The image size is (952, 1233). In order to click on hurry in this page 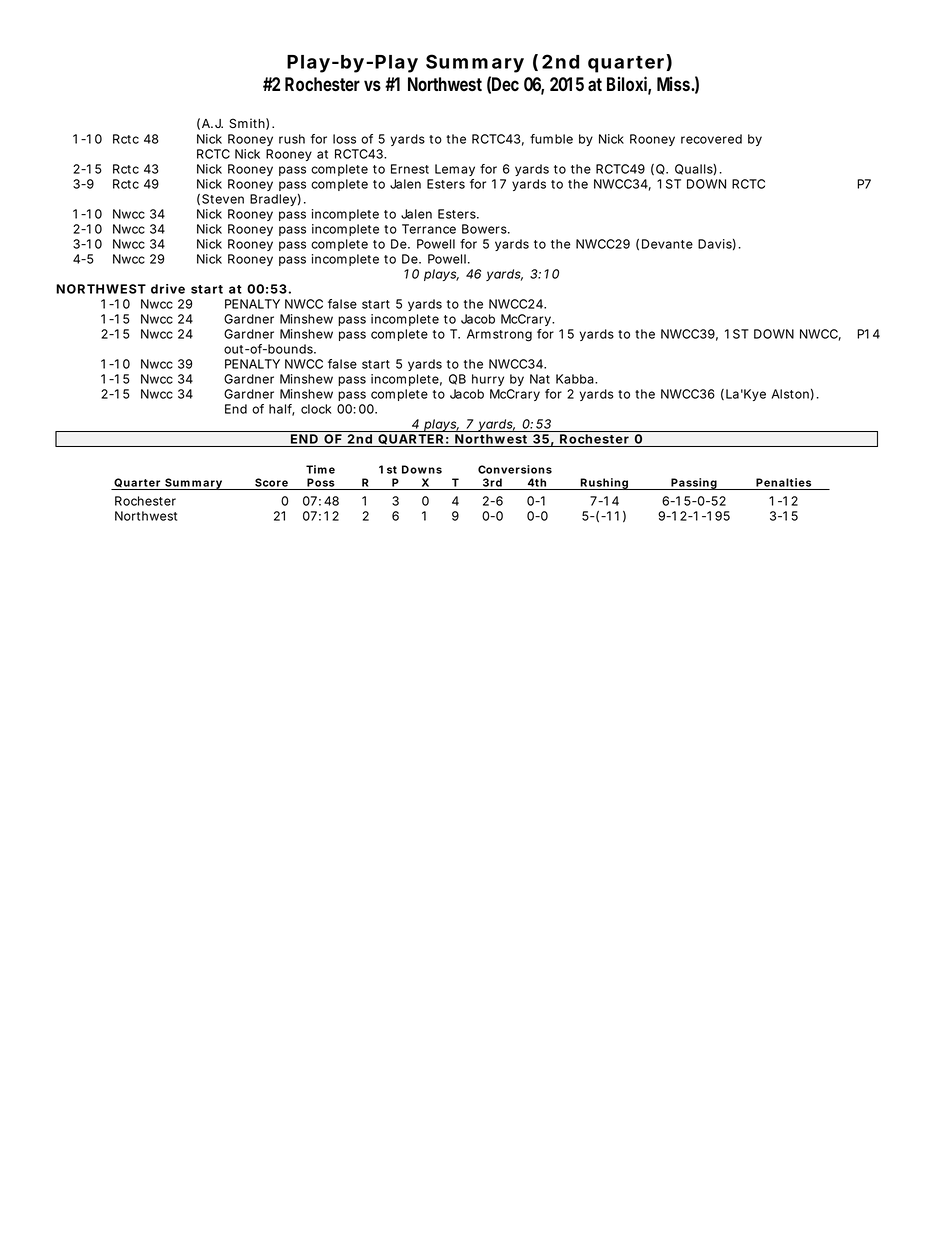, I will do `click(488, 380)`.
